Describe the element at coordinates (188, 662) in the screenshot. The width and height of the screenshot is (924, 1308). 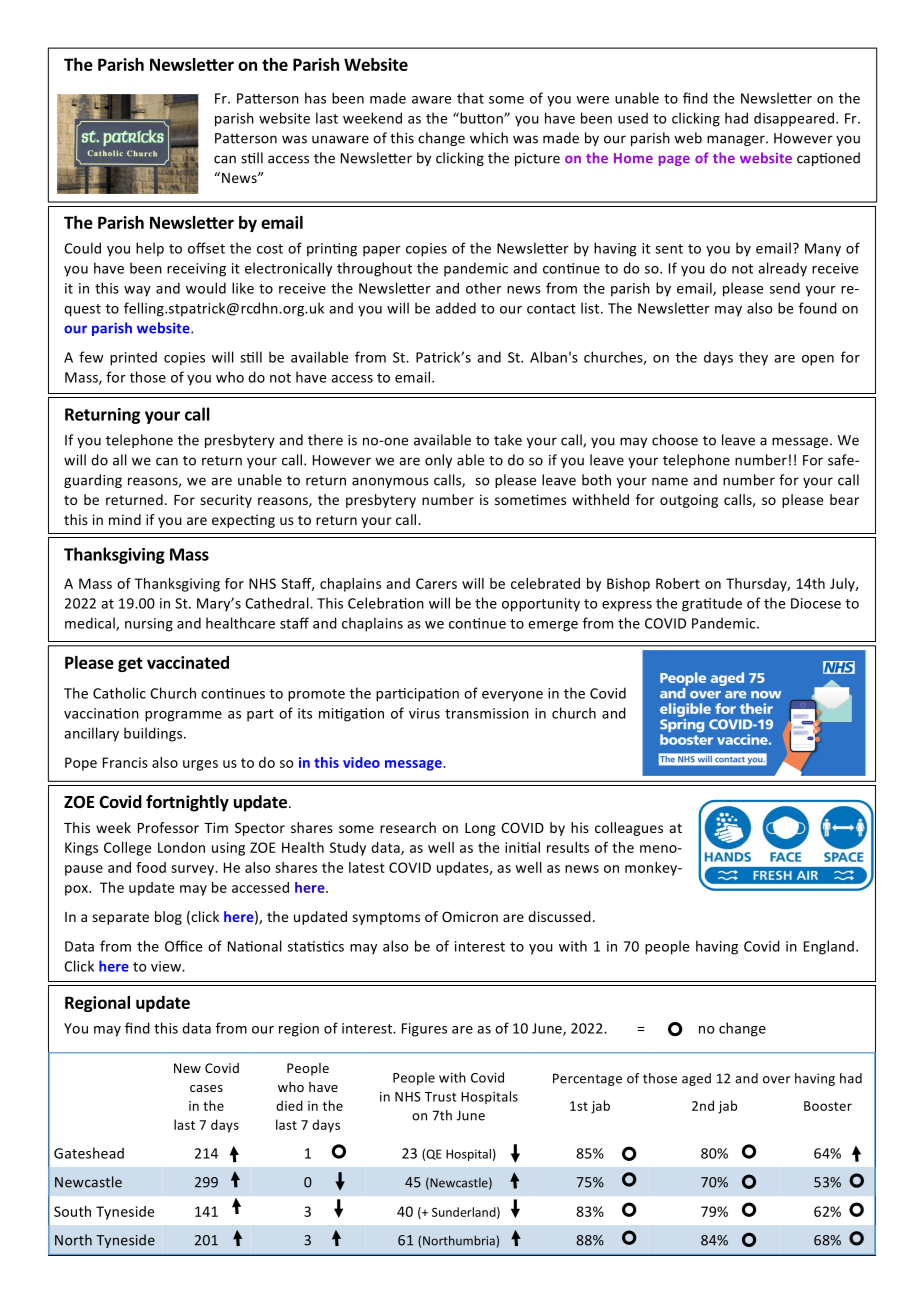
I see `vaccinated` at that location.
